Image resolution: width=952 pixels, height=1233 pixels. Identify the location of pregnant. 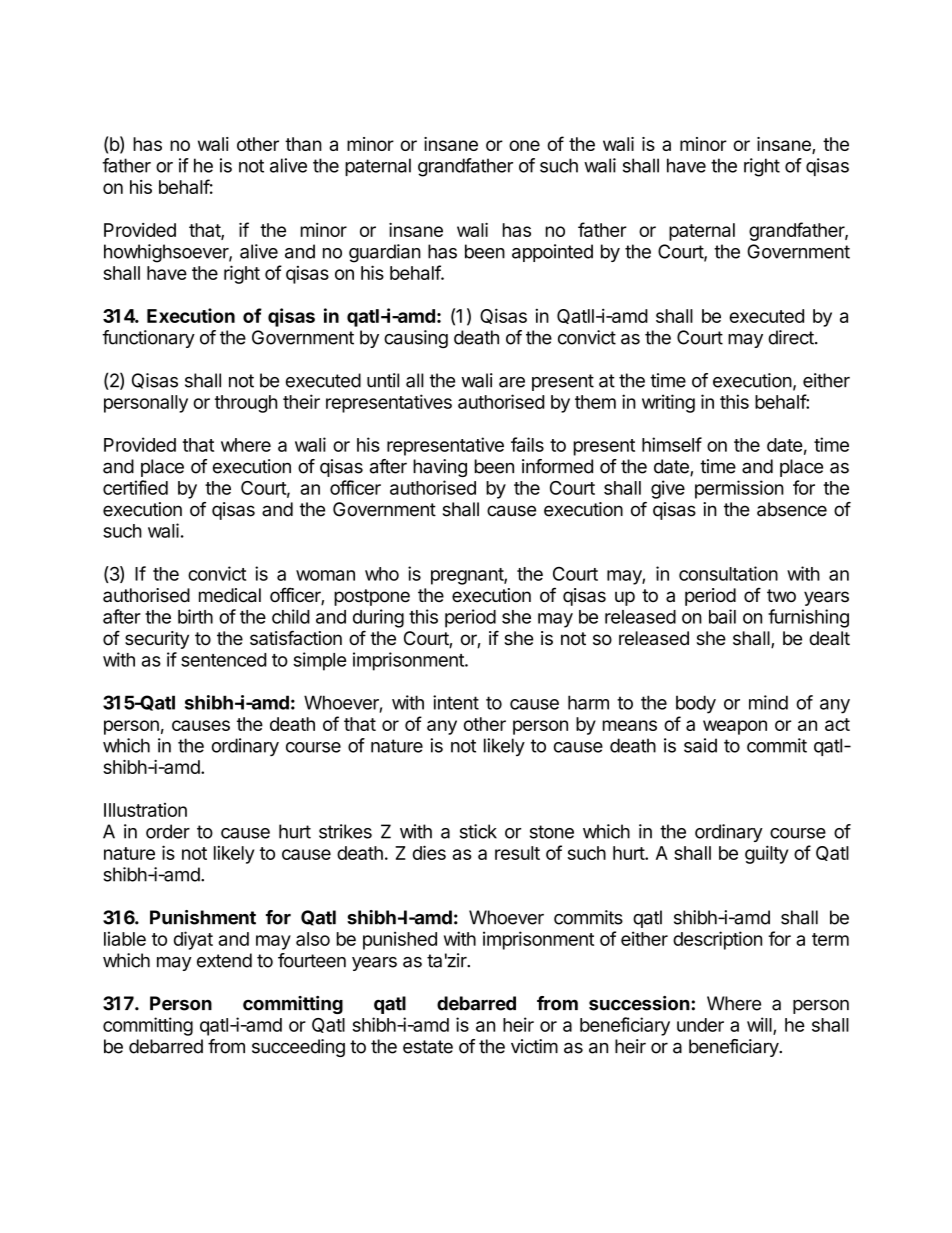
(468, 576).
